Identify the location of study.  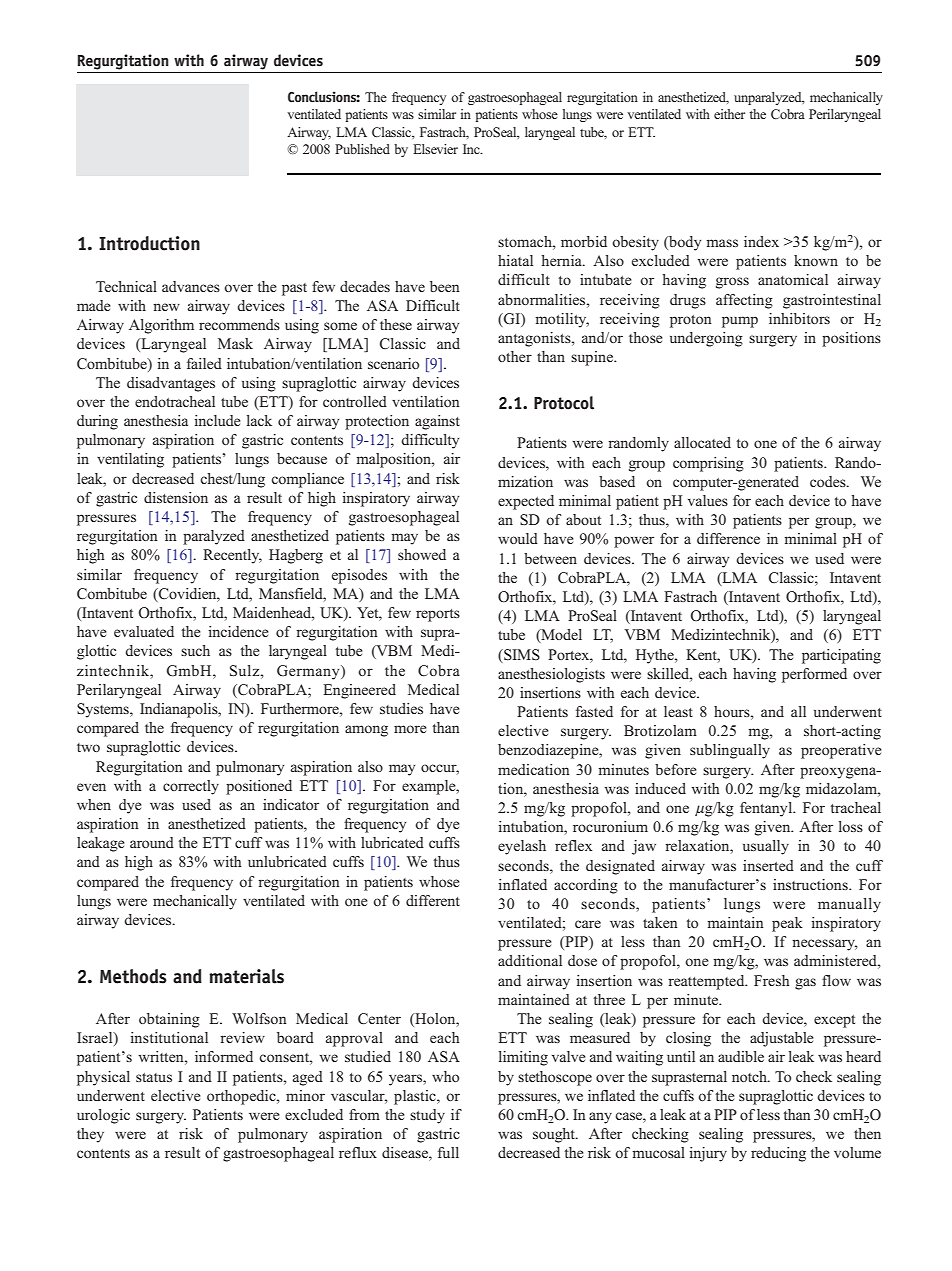
(427, 1116).
